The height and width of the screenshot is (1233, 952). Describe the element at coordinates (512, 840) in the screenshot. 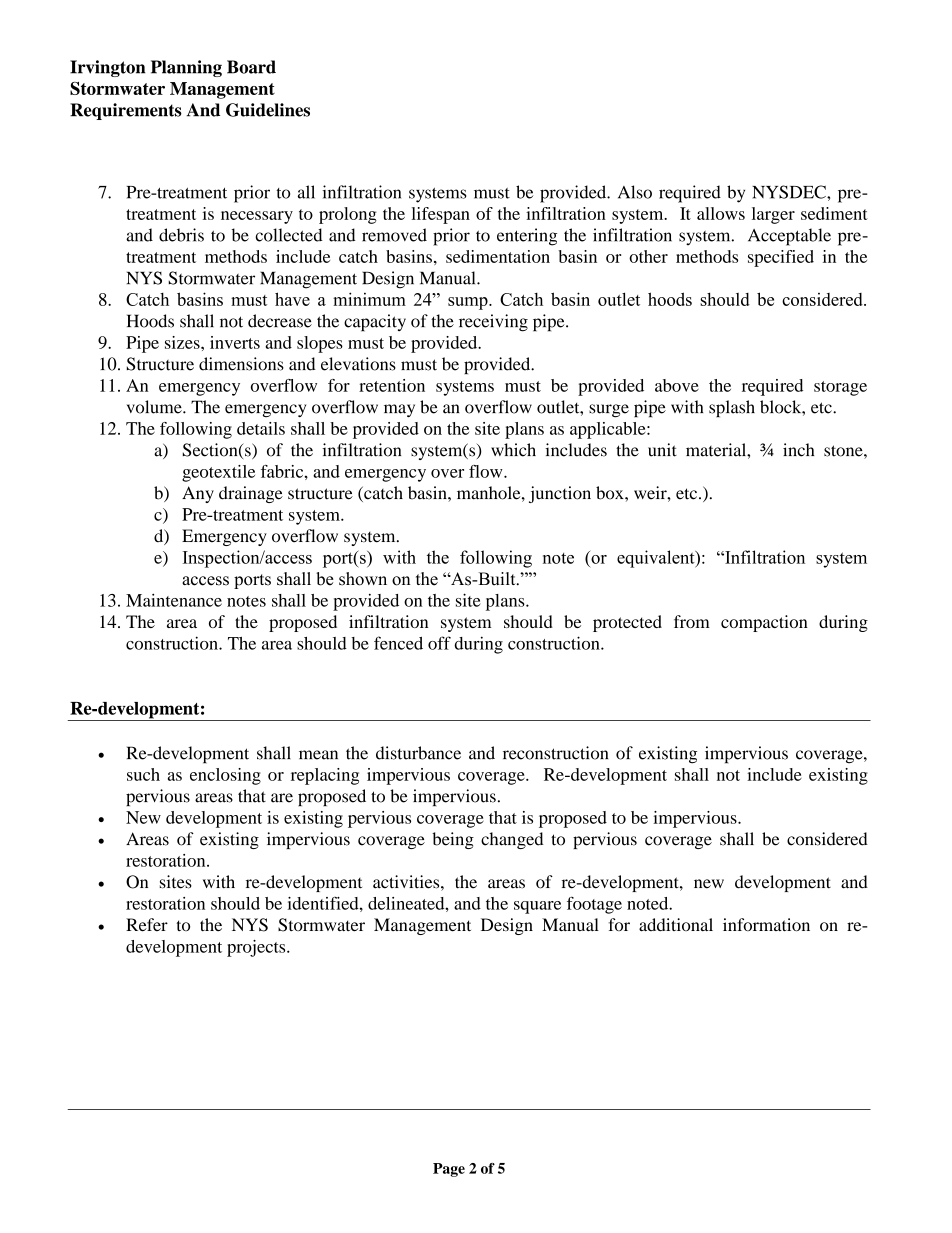

I see `changed` at that location.
